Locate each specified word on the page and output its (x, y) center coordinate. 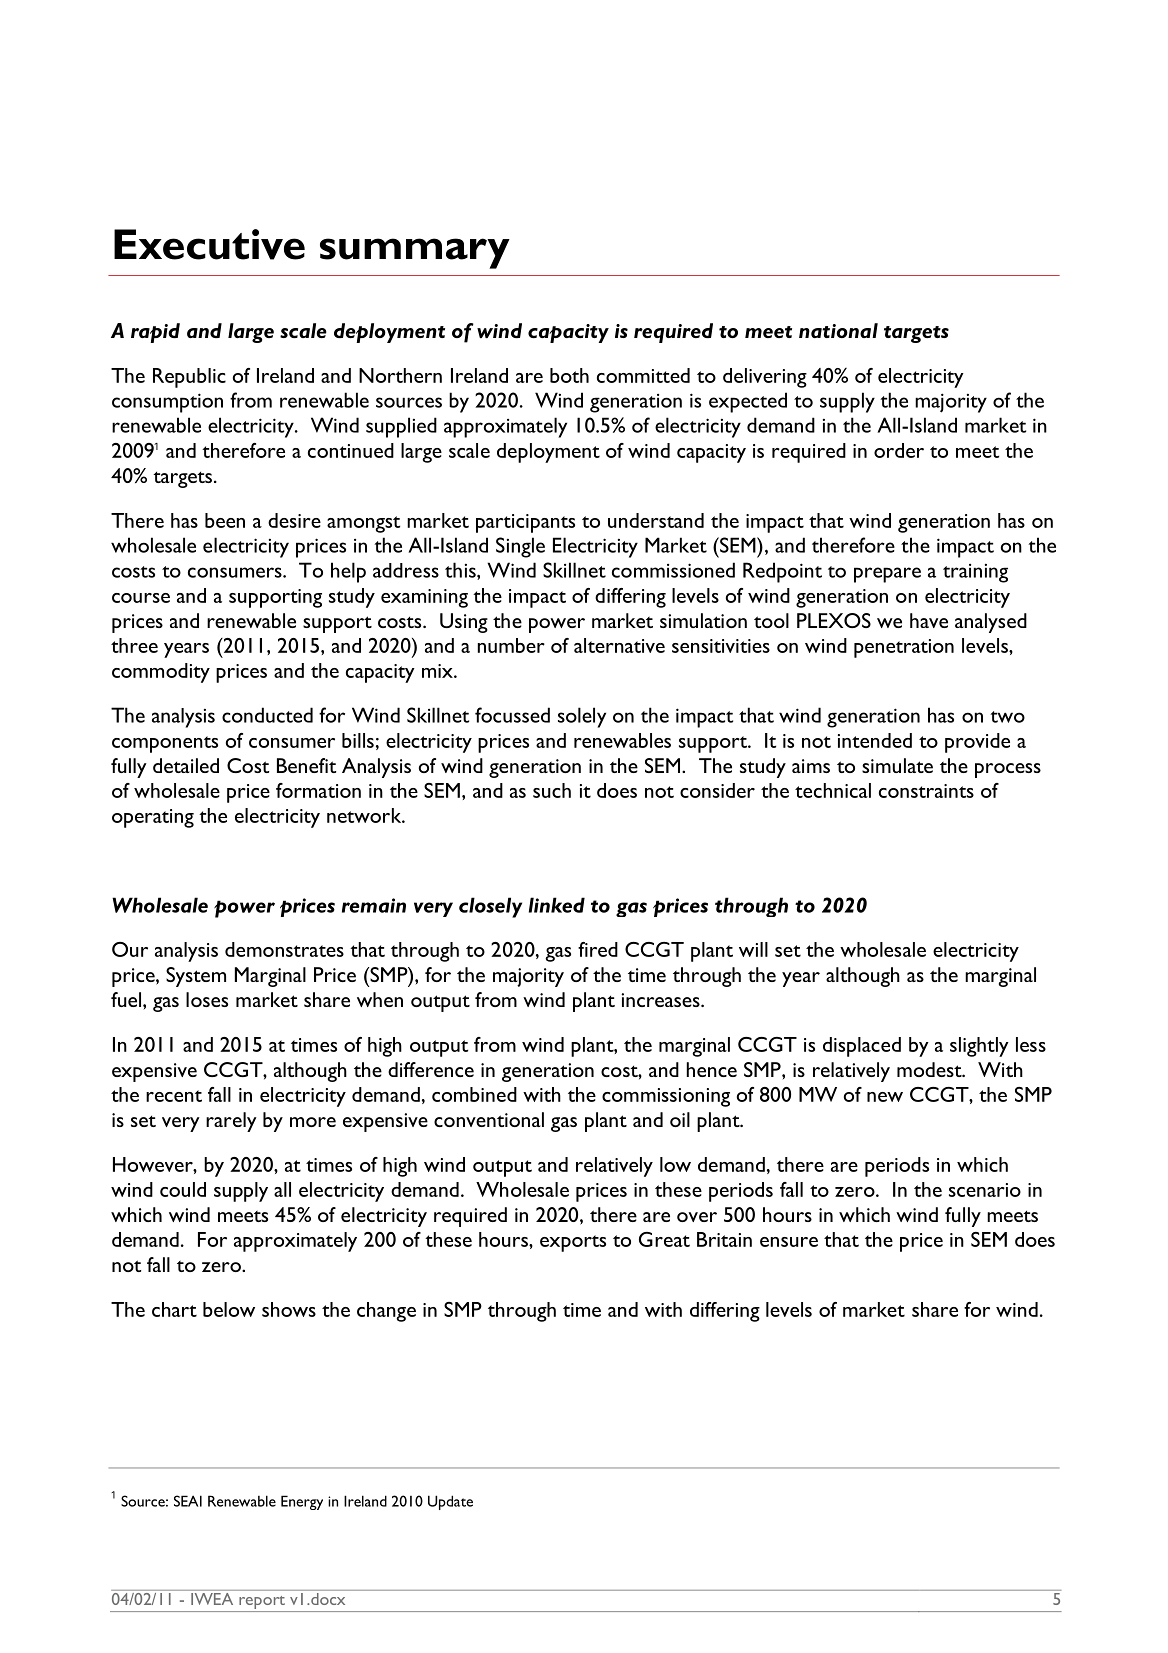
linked (557, 905)
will (753, 949)
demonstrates (284, 949)
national (838, 330)
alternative (619, 645)
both (569, 375)
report (262, 1604)
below (229, 1309)
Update (450, 1502)
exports (573, 1243)
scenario (985, 1190)
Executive (209, 244)
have (929, 620)
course (141, 598)
